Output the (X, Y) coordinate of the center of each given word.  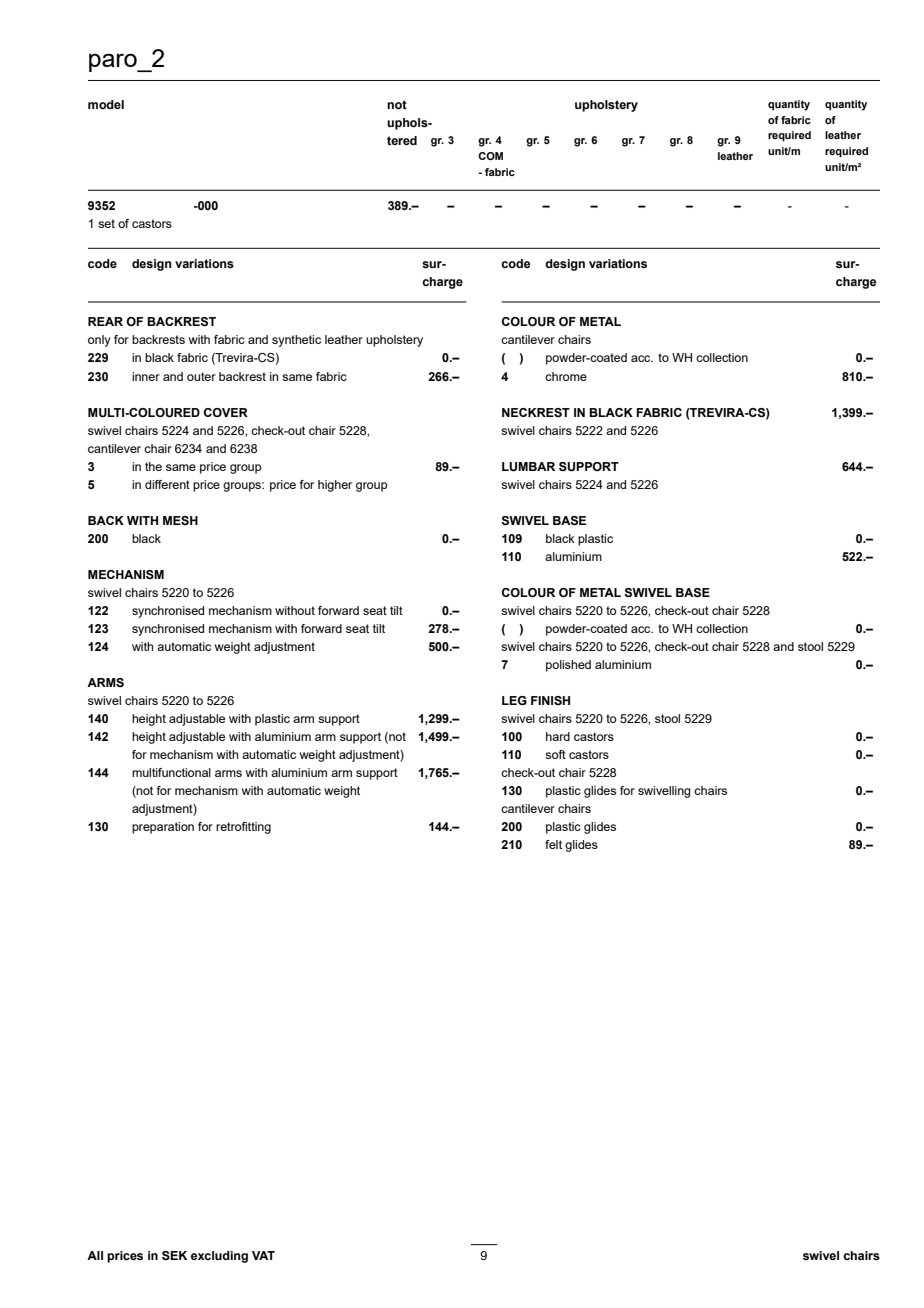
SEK (174, 1255)
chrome (566, 376)
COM (490, 156)
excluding (219, 1257)
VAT (263, 1255)
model (106, 104)
